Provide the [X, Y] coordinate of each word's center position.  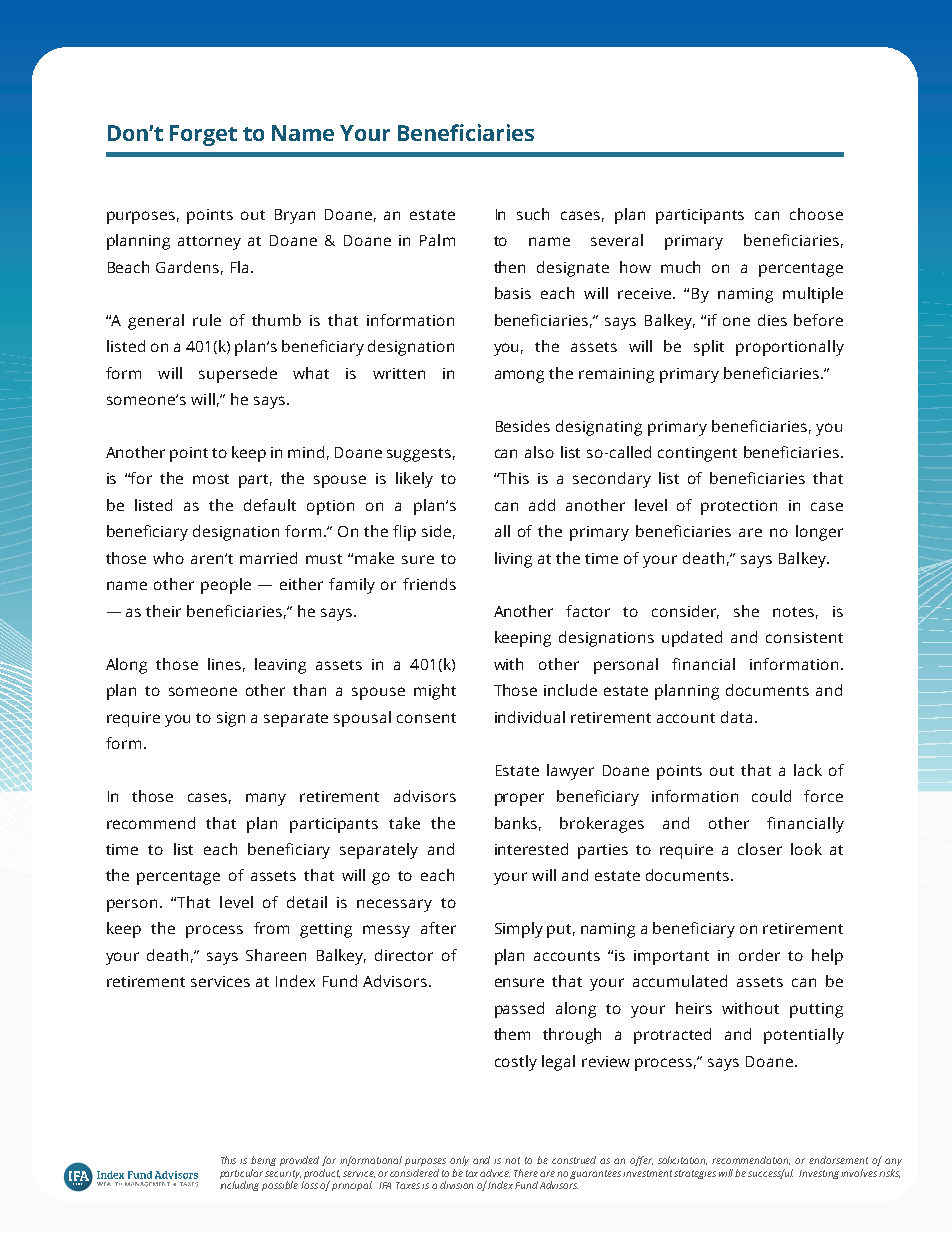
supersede [238, 375]
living [513, 560]
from [271, 928]
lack [808, 770]
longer [819, 533]
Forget [203, 135]
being [263, 1161]
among [519, 376]
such [533, 214]
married [268, 558]
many [266, 799]
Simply [519, 930]
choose [816, 214]
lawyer [570, 772]
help [827, 957]
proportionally [790, 348]
